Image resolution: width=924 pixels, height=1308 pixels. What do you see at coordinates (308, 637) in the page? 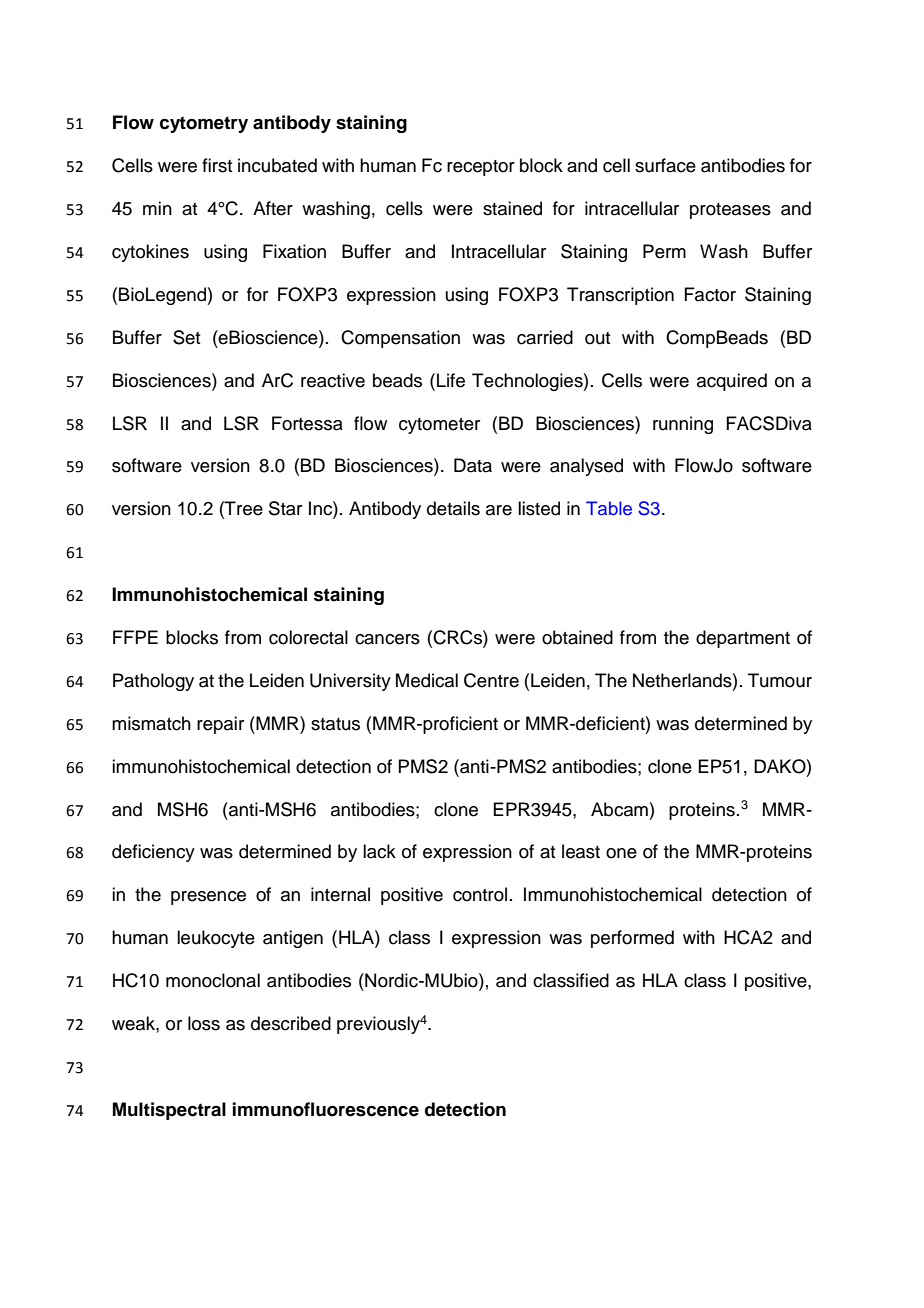
I see `colorectal` at bounding box center [308, 637].
